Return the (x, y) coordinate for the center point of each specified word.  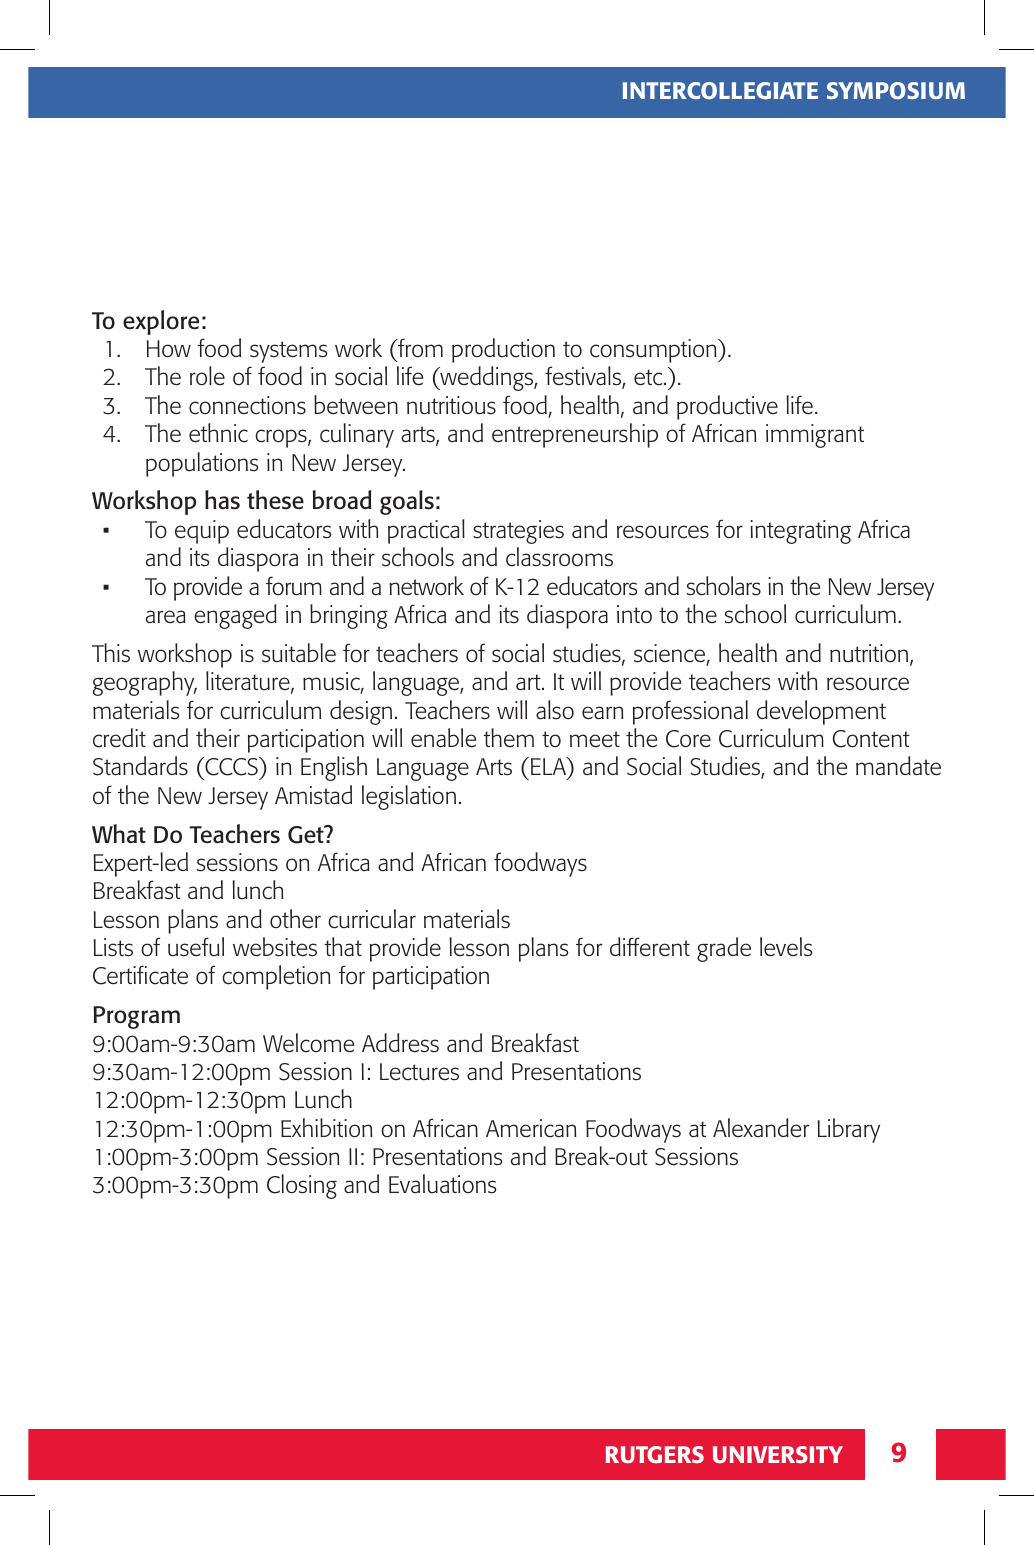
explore (161, 322)
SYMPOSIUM (896, 91)
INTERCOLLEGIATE (720, 91)
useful (196, 947)
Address (400, 1043)
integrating (800, 532)
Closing (302, 1186)
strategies (518, 532)
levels (786, 947)
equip (202, 532)
